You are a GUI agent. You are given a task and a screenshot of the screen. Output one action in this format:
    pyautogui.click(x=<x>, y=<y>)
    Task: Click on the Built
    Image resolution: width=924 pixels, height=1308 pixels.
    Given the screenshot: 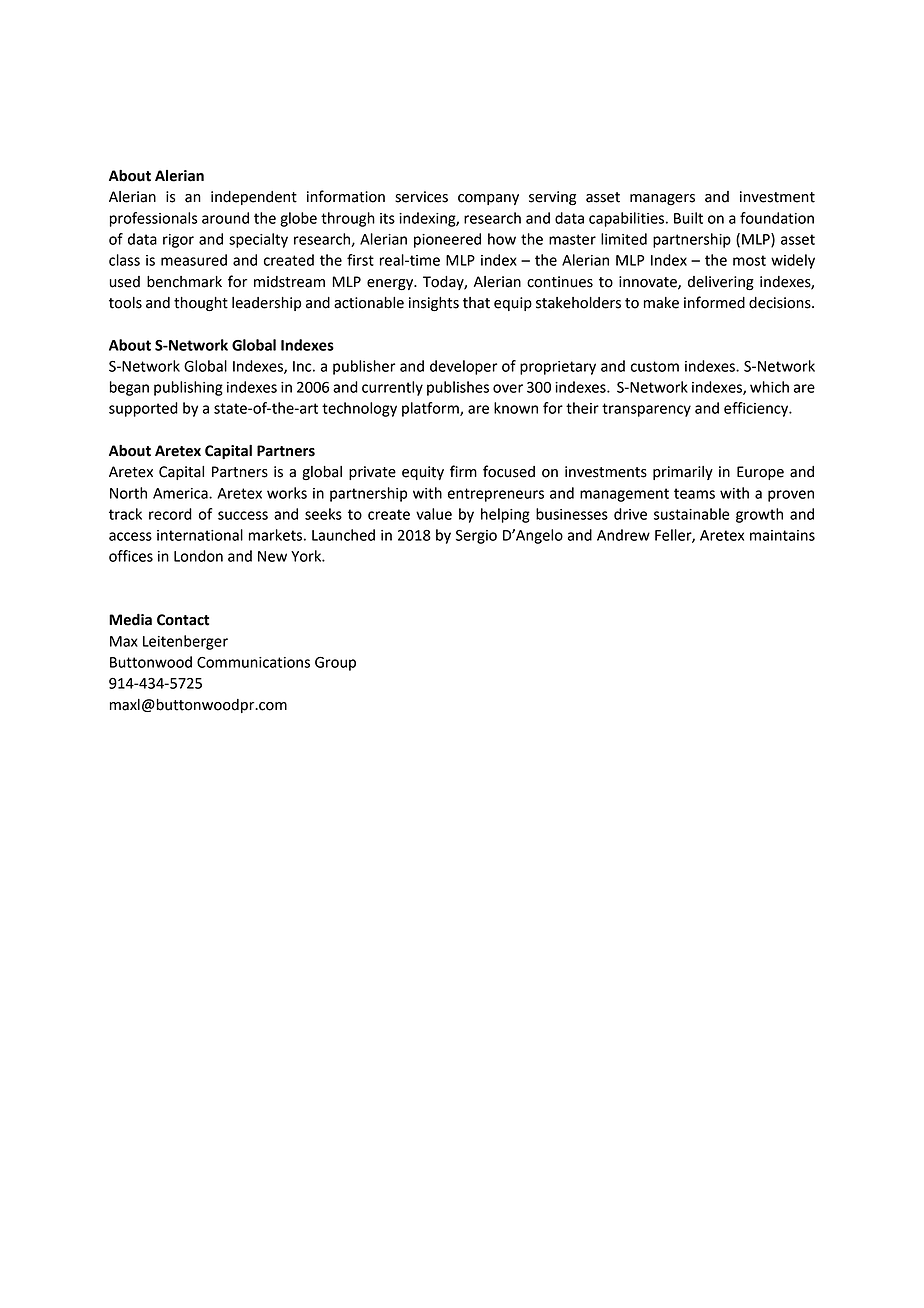 What is the action you would take?
    pyautogui.click(x=688, y=218)
